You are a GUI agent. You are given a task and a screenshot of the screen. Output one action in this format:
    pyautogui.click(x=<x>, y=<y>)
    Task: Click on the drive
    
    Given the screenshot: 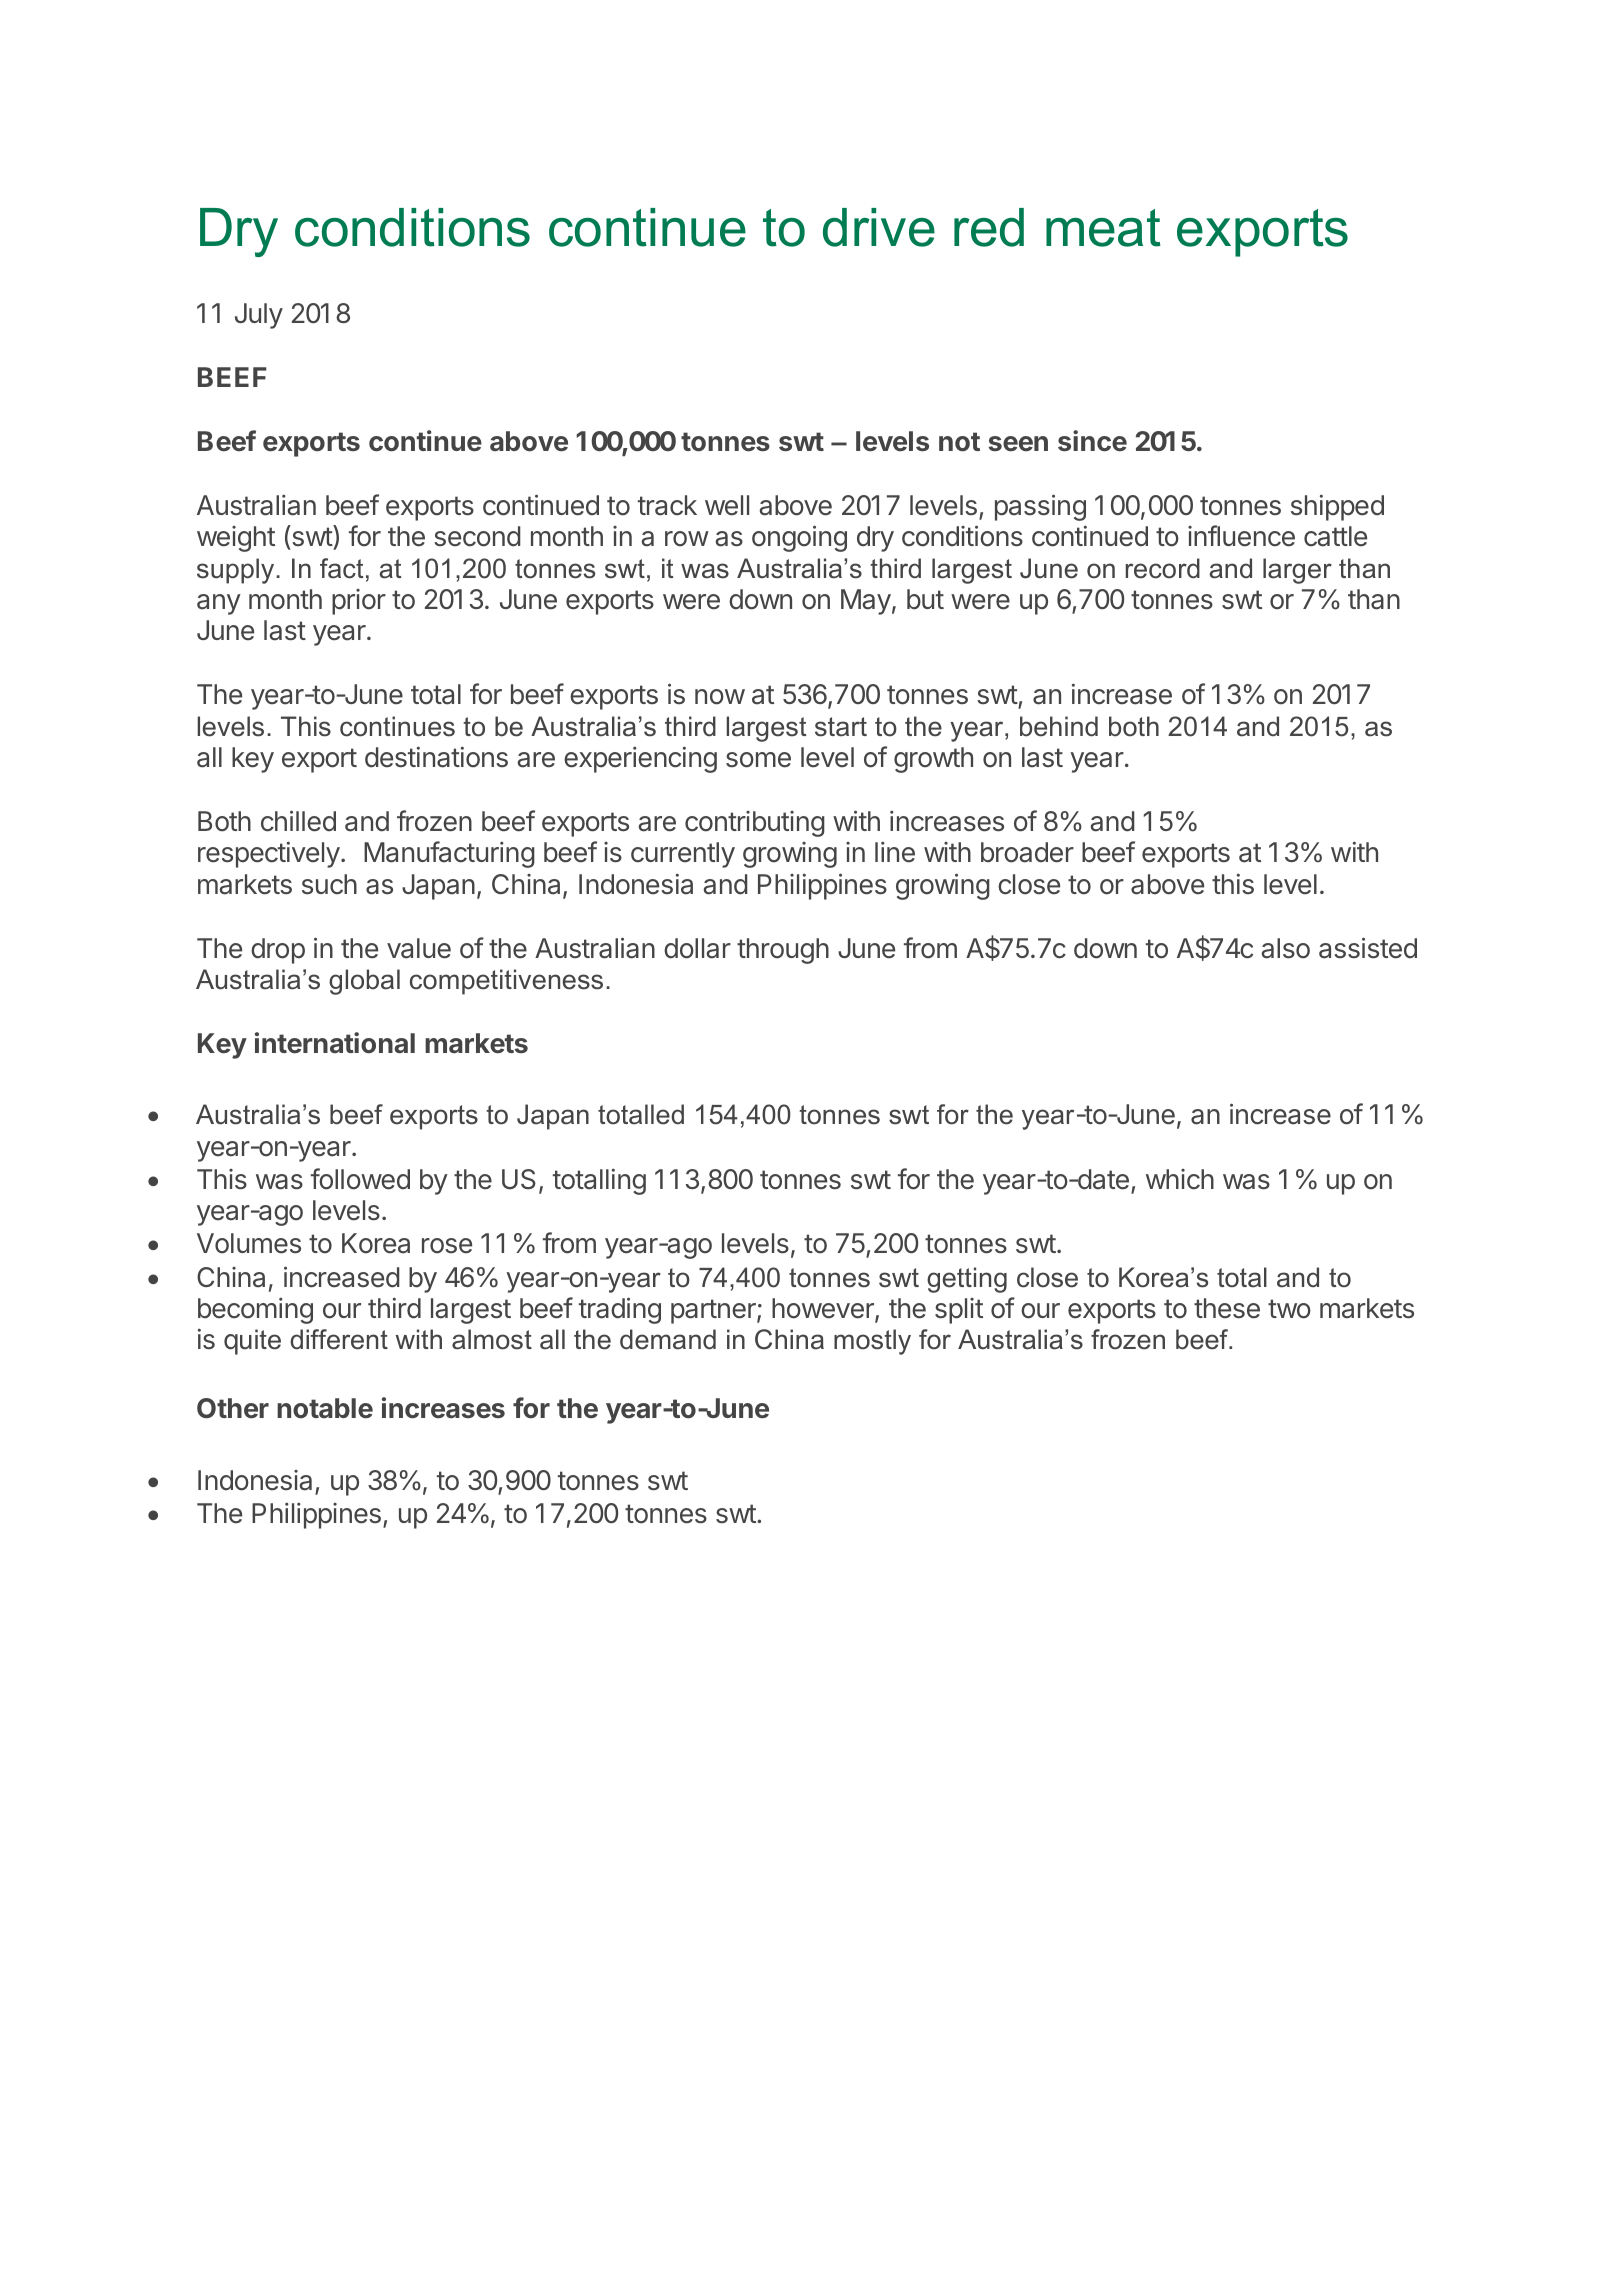 What is the action you would take?
    pyautogui.click(x=879, y=227)
